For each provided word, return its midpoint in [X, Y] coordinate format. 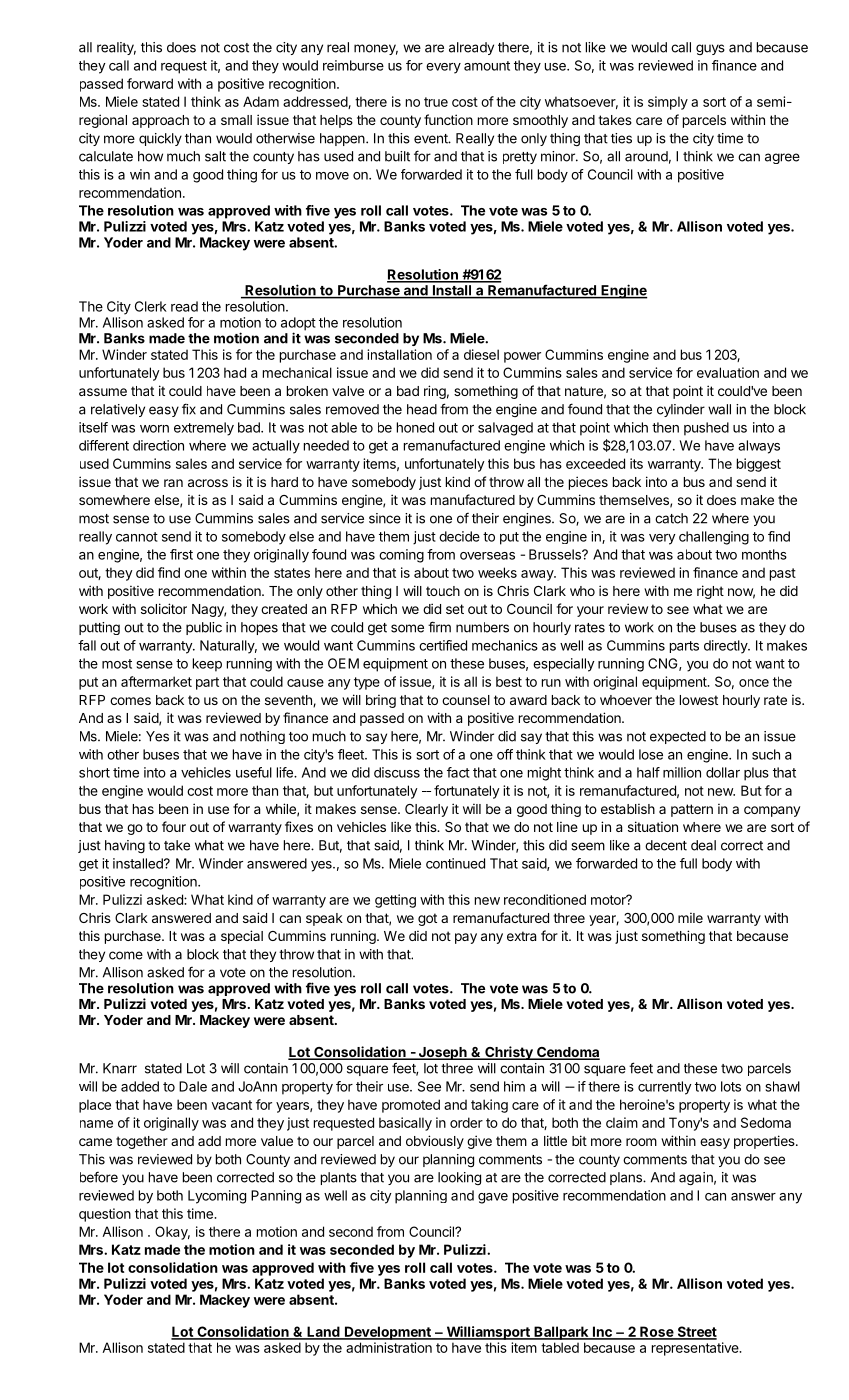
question [105, 1215]
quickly [160, 139]
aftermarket [156, 681]
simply [668, 103]
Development [388, 1333]
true [436, 102]
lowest [699, 700]
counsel [466, 700]
